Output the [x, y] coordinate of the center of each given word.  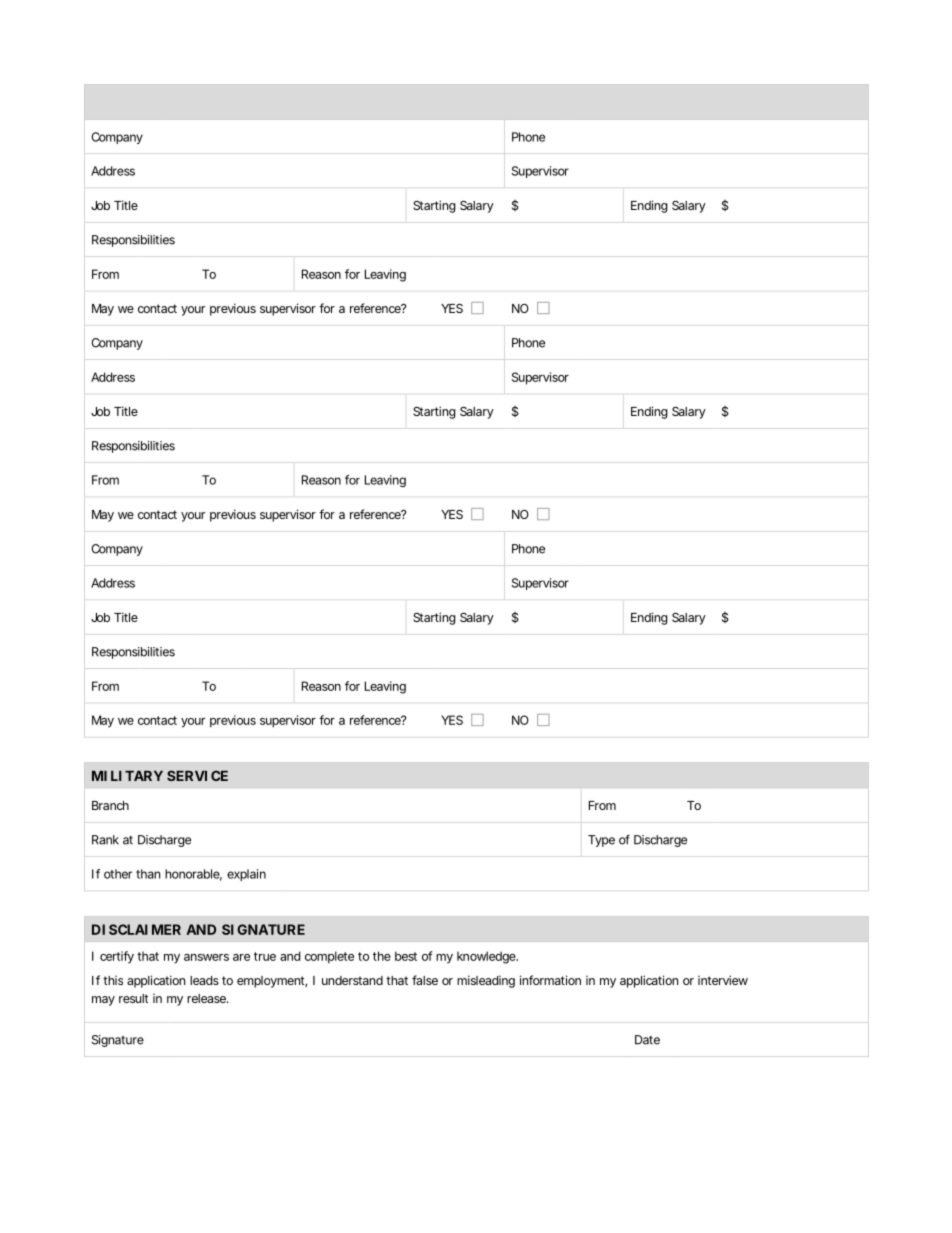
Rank [105, 840]
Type [601, 841]
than [148, 874]
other [118, 874]
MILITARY [127, 776]
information [550, 980]
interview [723, 980]
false [425, 980]
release [207, 998]
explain [246, 875]
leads [204, 980]
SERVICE [197, 775]
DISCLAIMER [136, 929]
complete [329, 957]
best [406, 956]
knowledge [487, 957]
